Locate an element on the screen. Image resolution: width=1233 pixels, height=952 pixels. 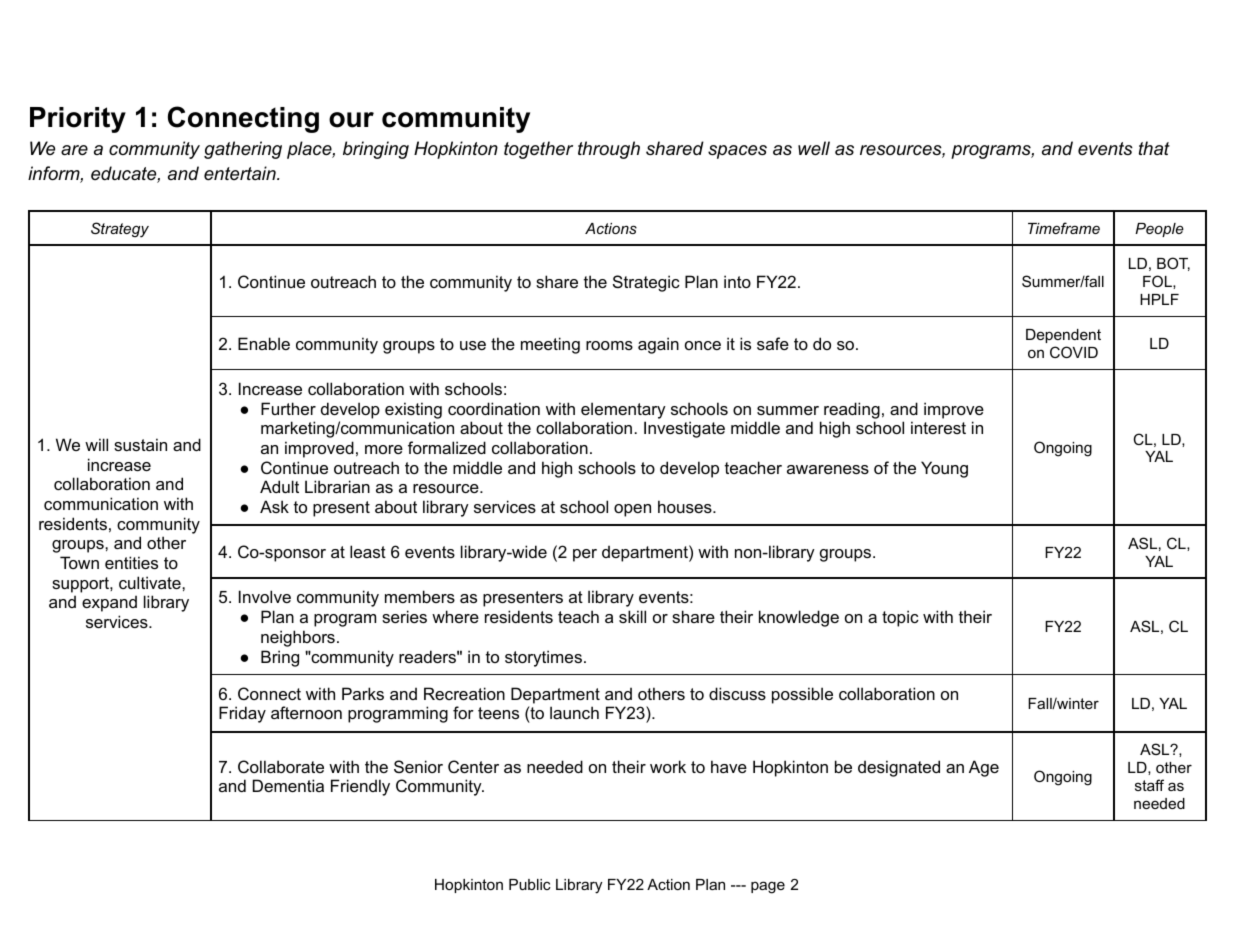
Friday is located at coordinates (242, 714).
